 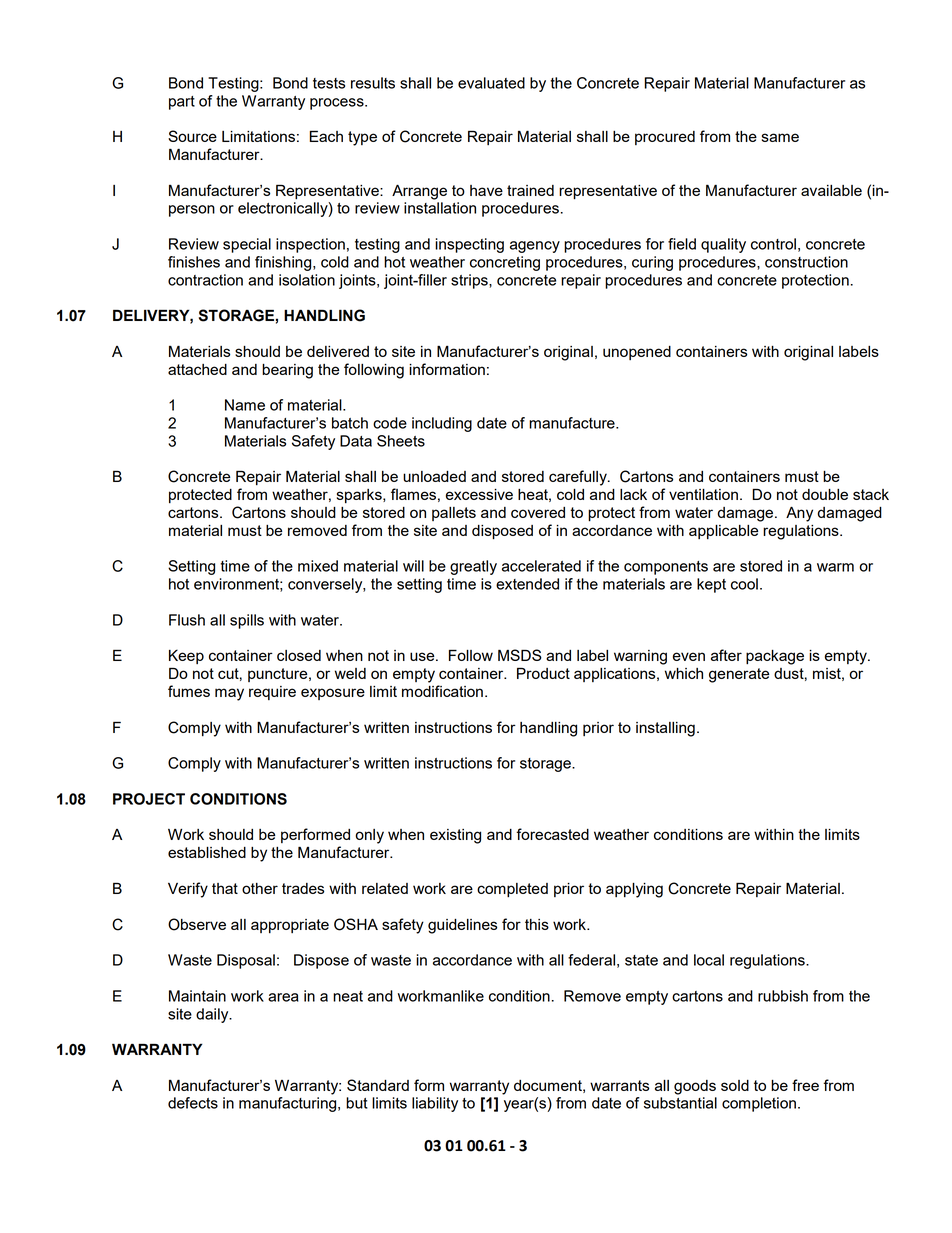 What do you see at coordinates (247, 621) in the screenshot?
I see `spills` at bounding box center [247, 621].
